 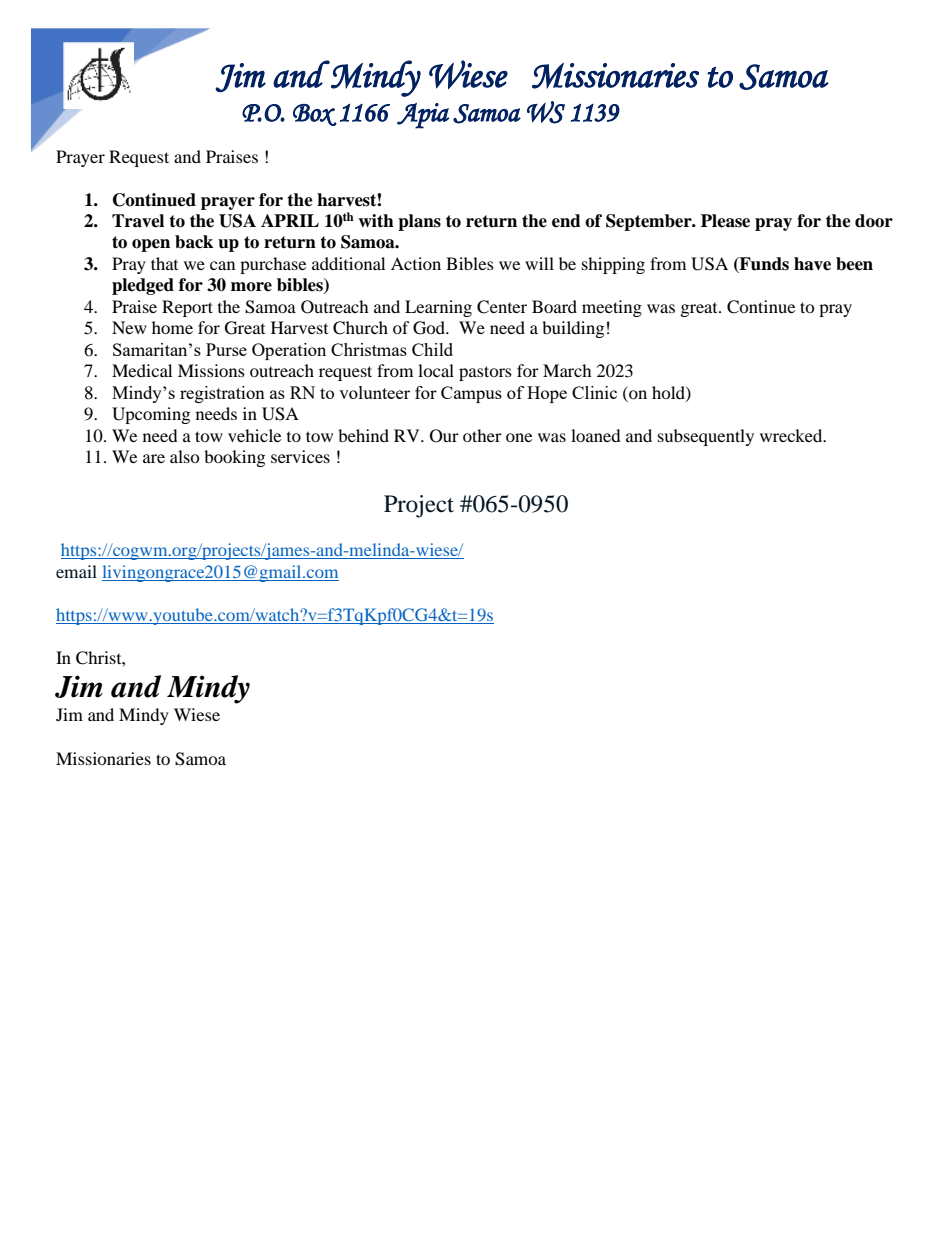 What do you see at coordinates (706, 437) in the screenshot?
I see `subsequently` at bounding box center [706, 437].
